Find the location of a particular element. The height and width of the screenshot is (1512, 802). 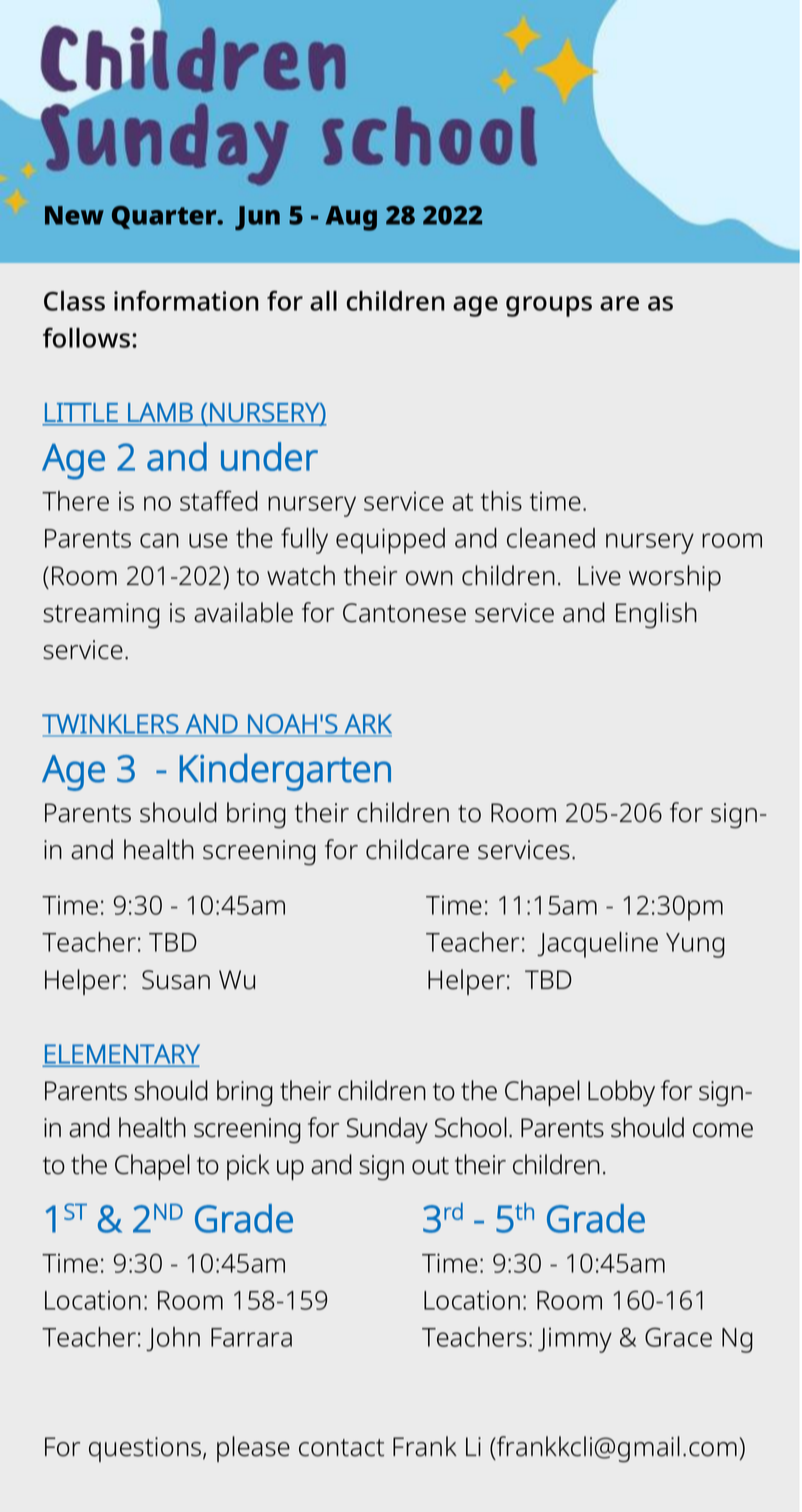

information is located at coordinates (186, 300).
